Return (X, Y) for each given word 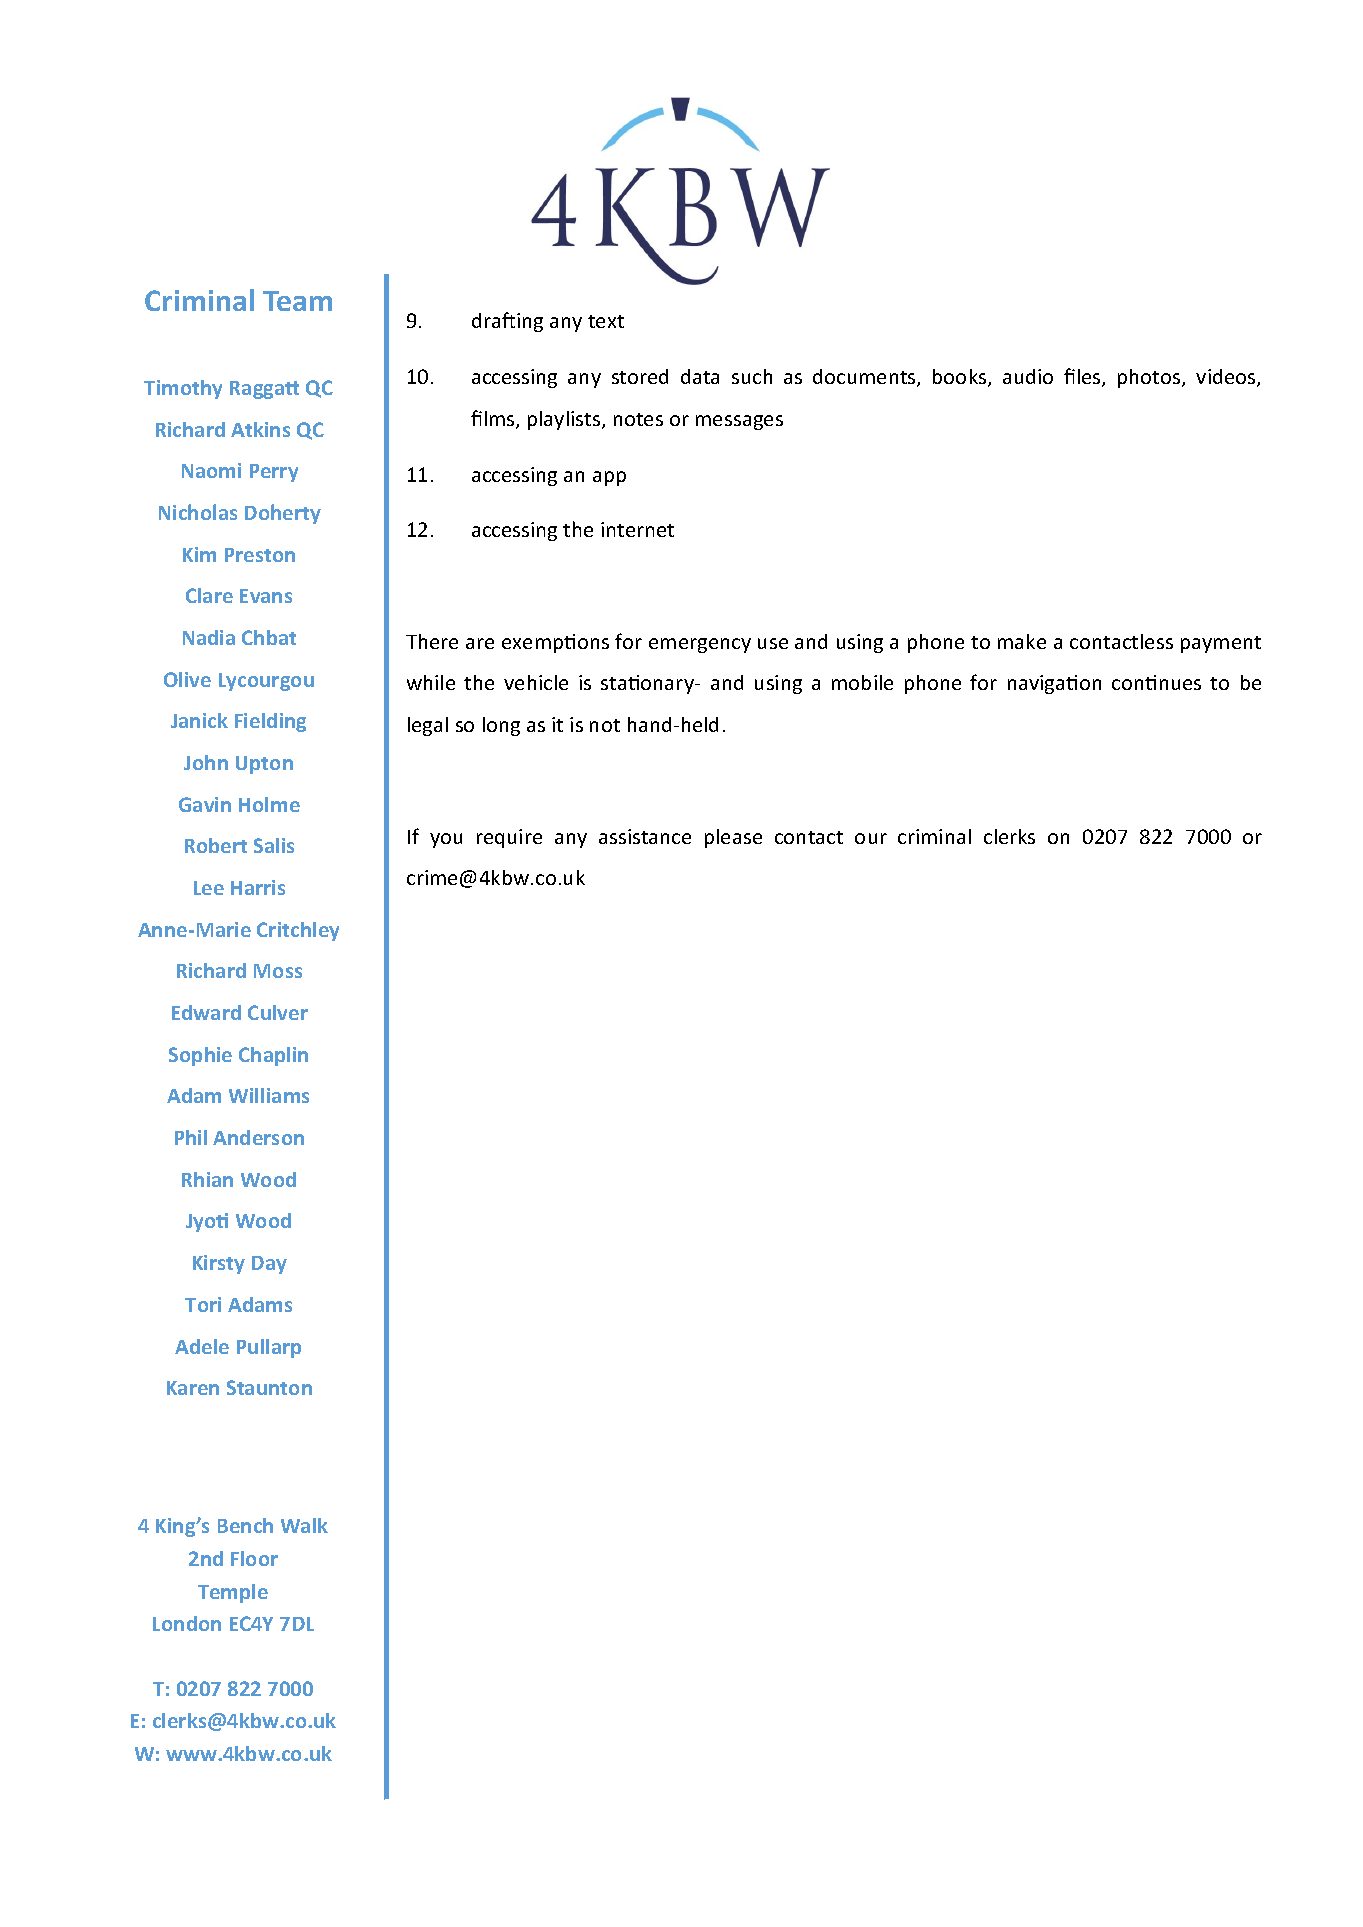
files (1083, 377)
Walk (304, 1525)
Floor (254, 1558)
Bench (245, 1525)
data (700, 376)
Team (297, 301)
